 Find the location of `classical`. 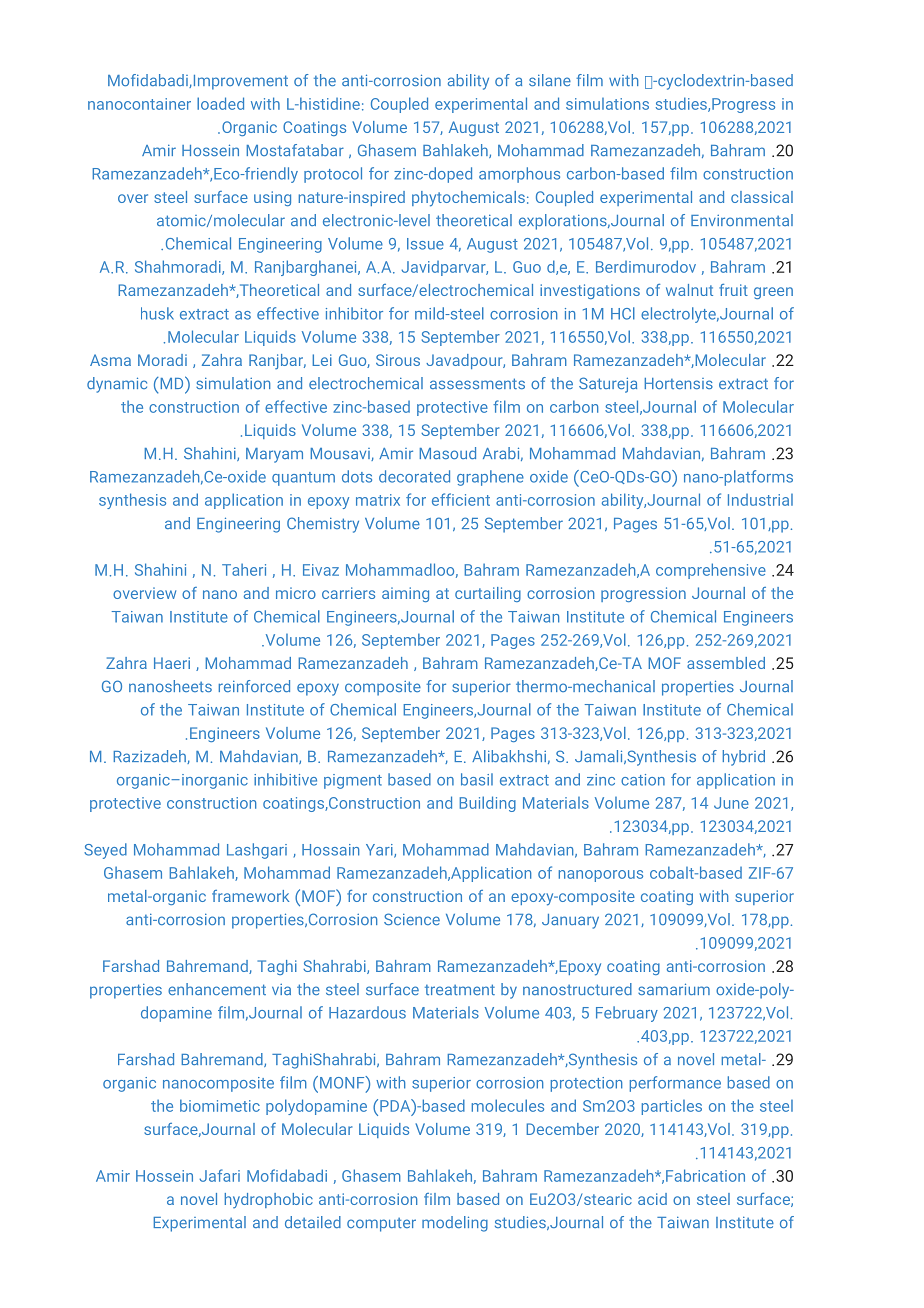

classical is located at coordinates (762, 197).
